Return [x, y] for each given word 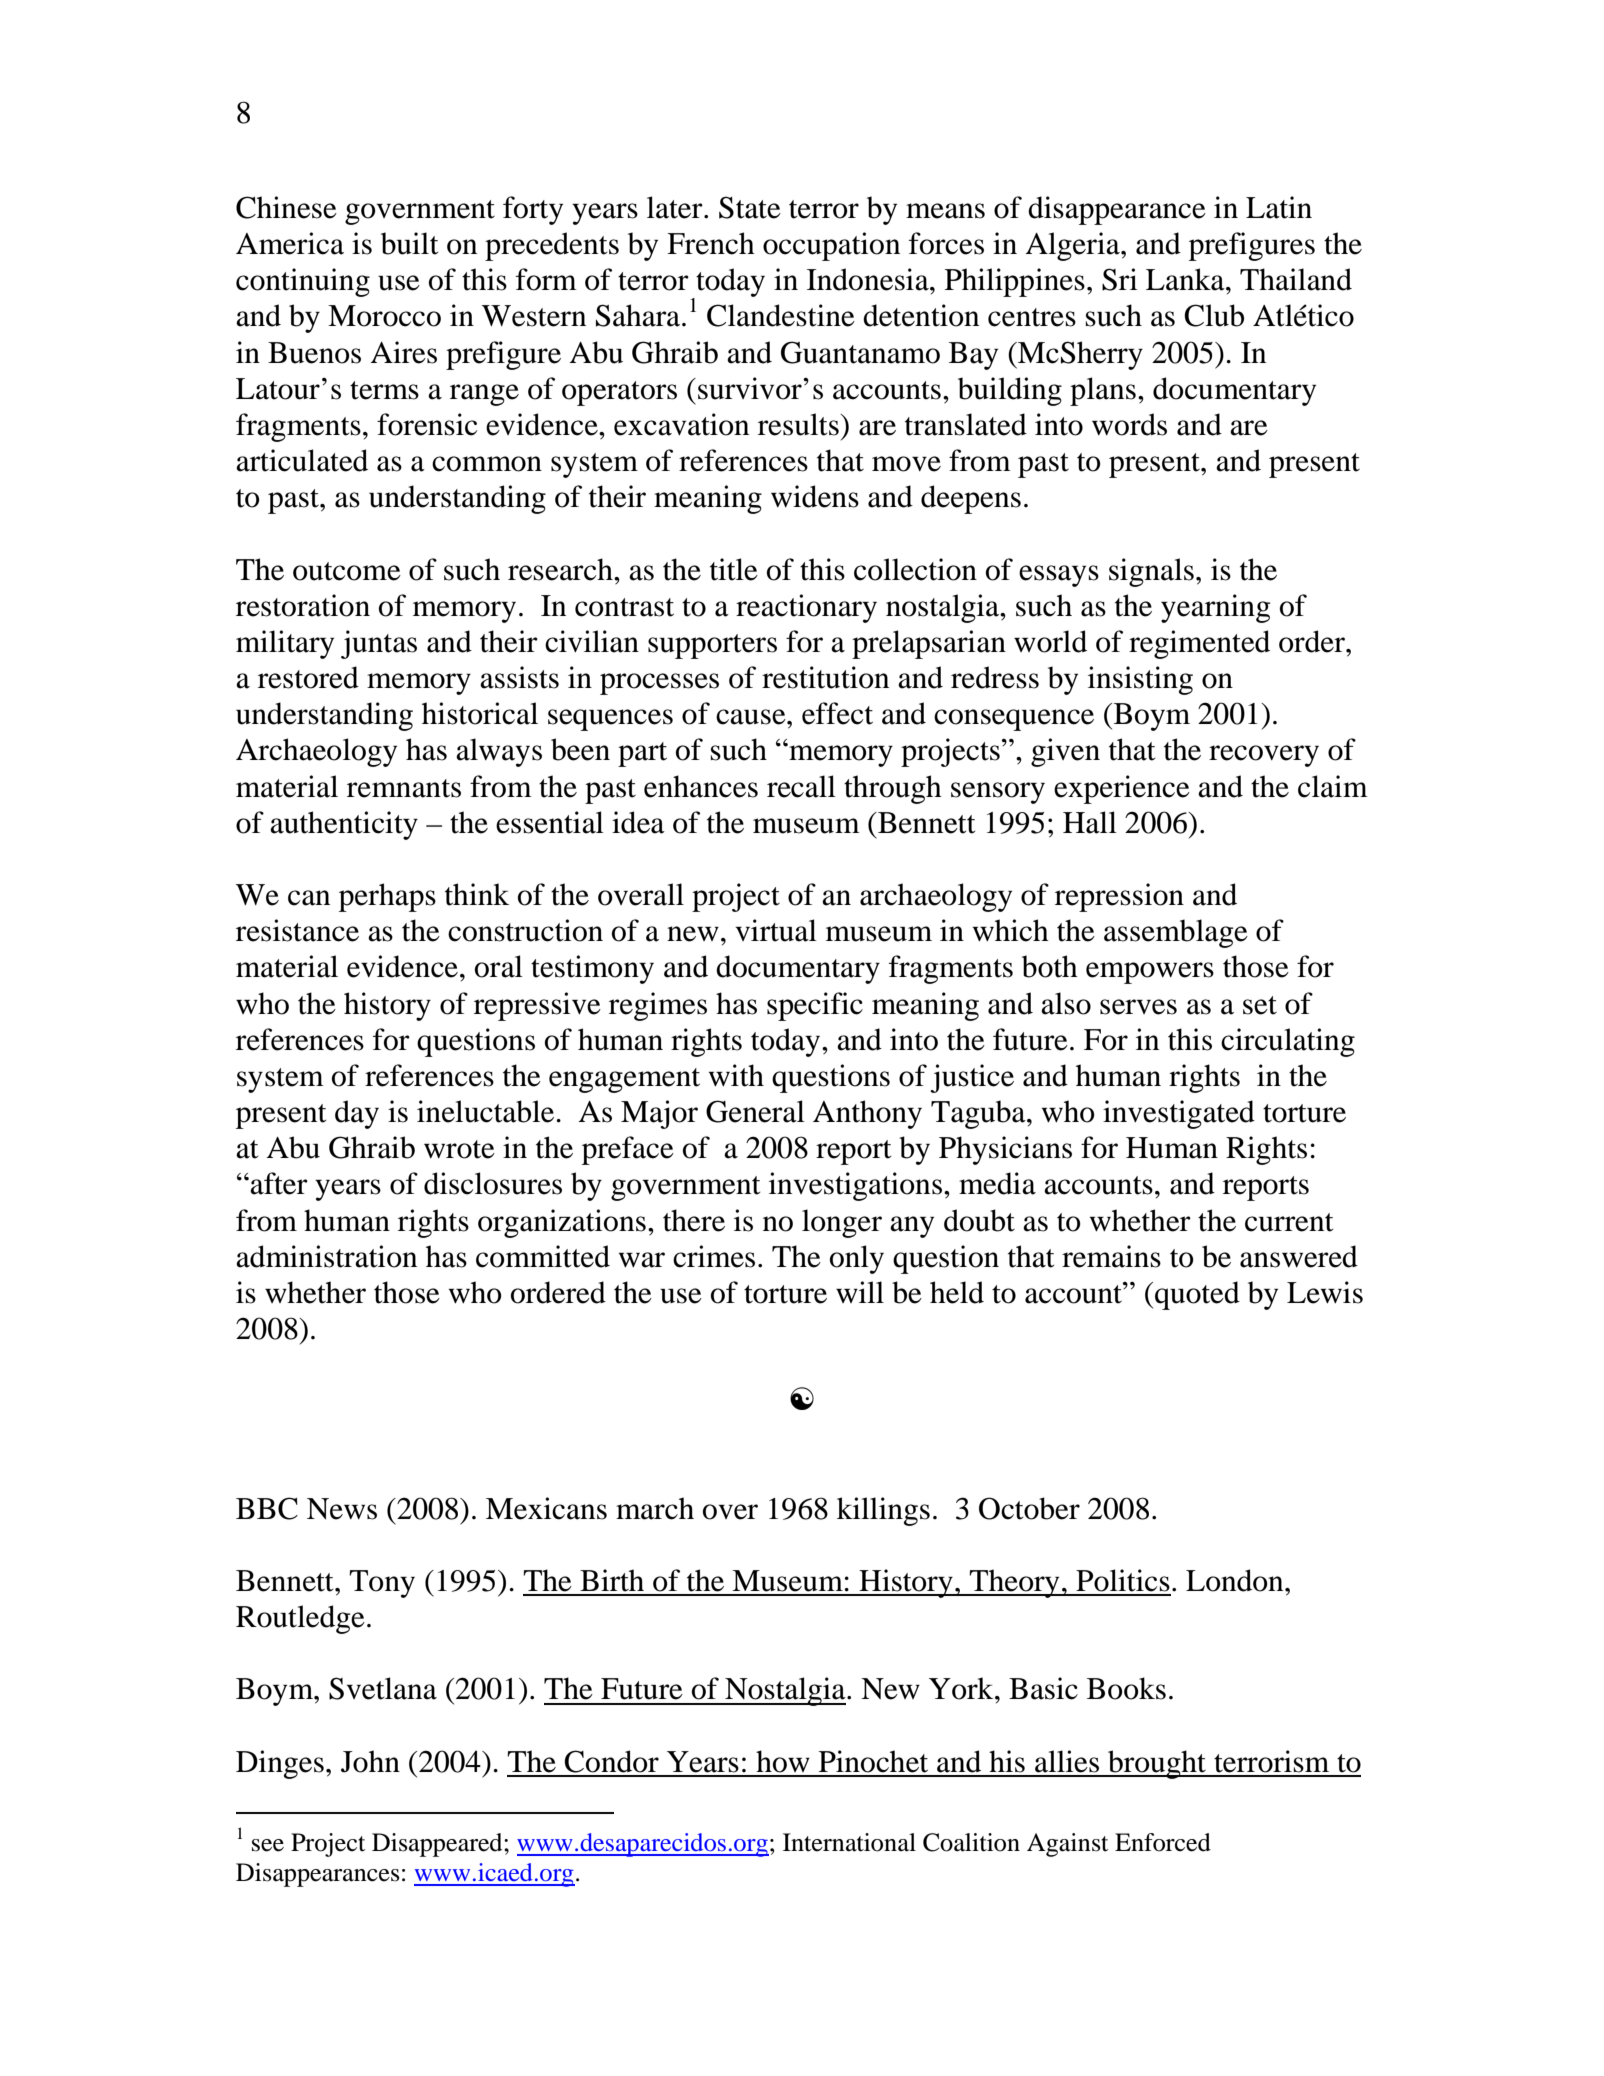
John [370, 1761]
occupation [831, 246]
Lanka [1186, 279]
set [1260, 1005]
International [849, 1842]
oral [499, 966]
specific [815, 1006]
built [409, 243]
